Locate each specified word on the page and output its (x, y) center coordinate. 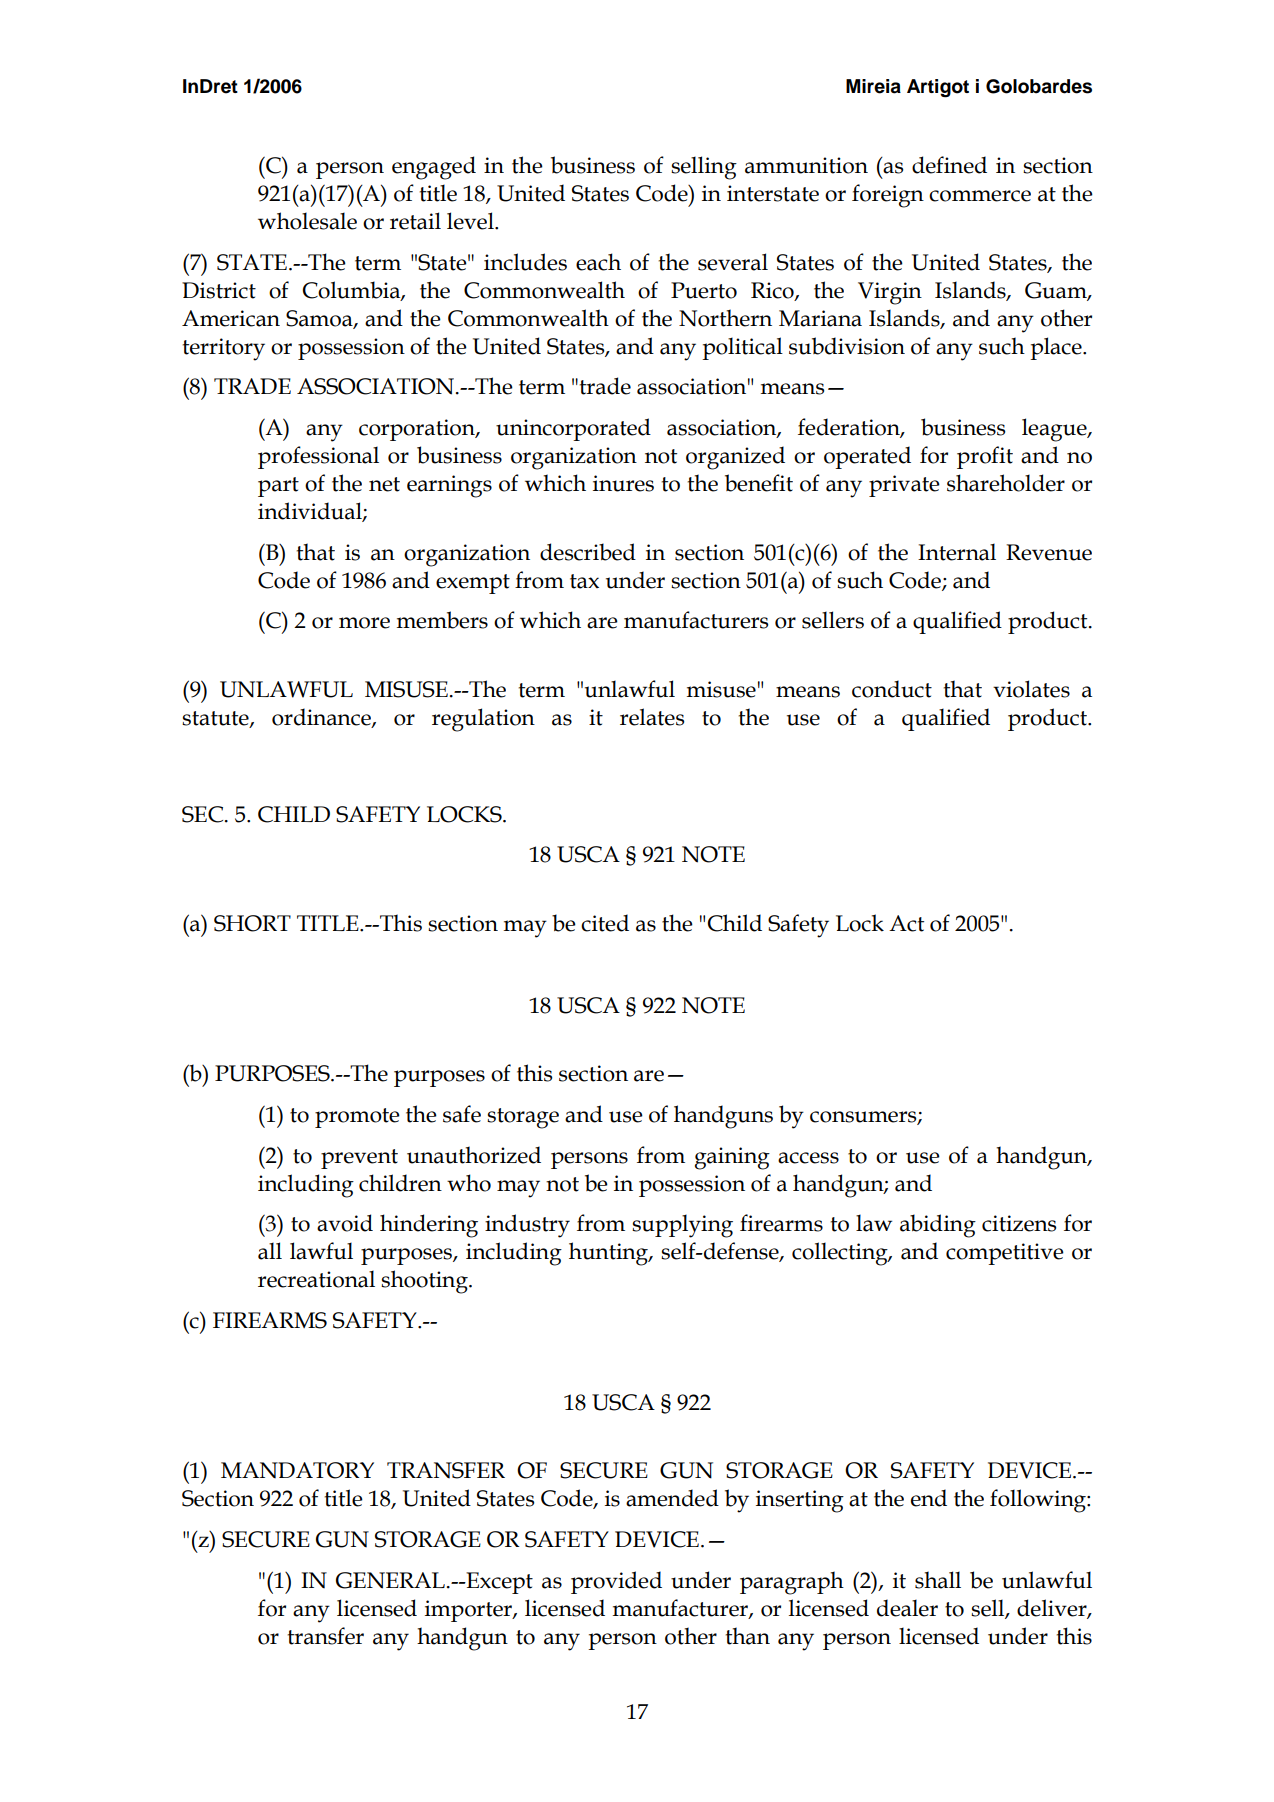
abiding (938, 1226)
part (278, 487)
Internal (957, 552)
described (588, 552)
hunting (609, 1254)
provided (616, 1582)
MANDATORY (297, 1470)
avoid (345, 1223)
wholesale (307, 221)
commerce (980, 196)
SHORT (252, 923)
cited (605, 923)
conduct (892, 689)
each (598, 262)
